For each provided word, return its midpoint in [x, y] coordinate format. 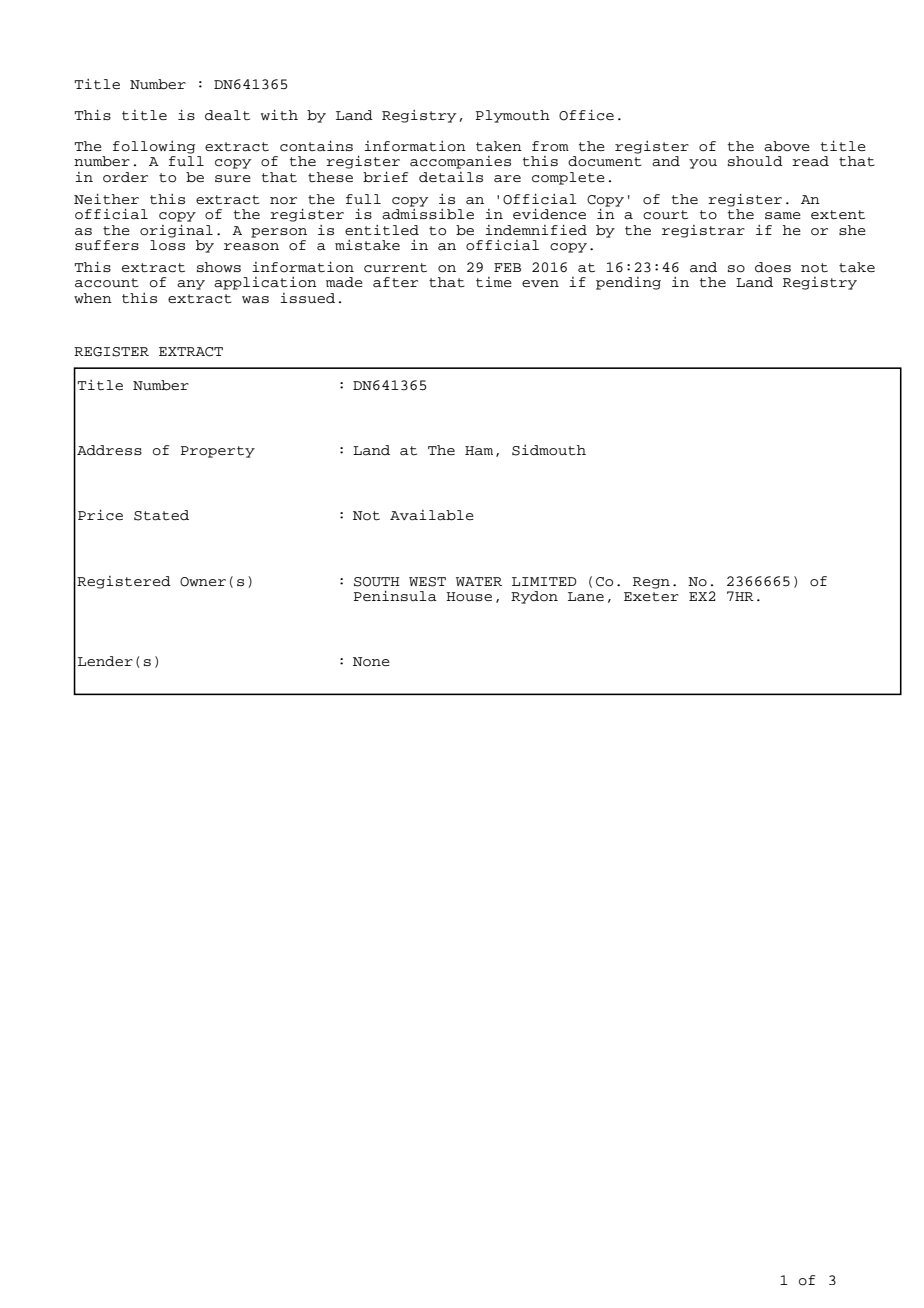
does [773, 267]
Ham [479, 451]
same [783, 216]
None [371, 662]
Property [218, 452]
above [787, 146]
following [154, 147]
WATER [479, 581]
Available [432, 515]
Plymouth [513, 116]
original [176, 231]
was [255, 300]
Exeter [651, 596]
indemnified [536, 230]
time [494, 282]
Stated [161, 515]
